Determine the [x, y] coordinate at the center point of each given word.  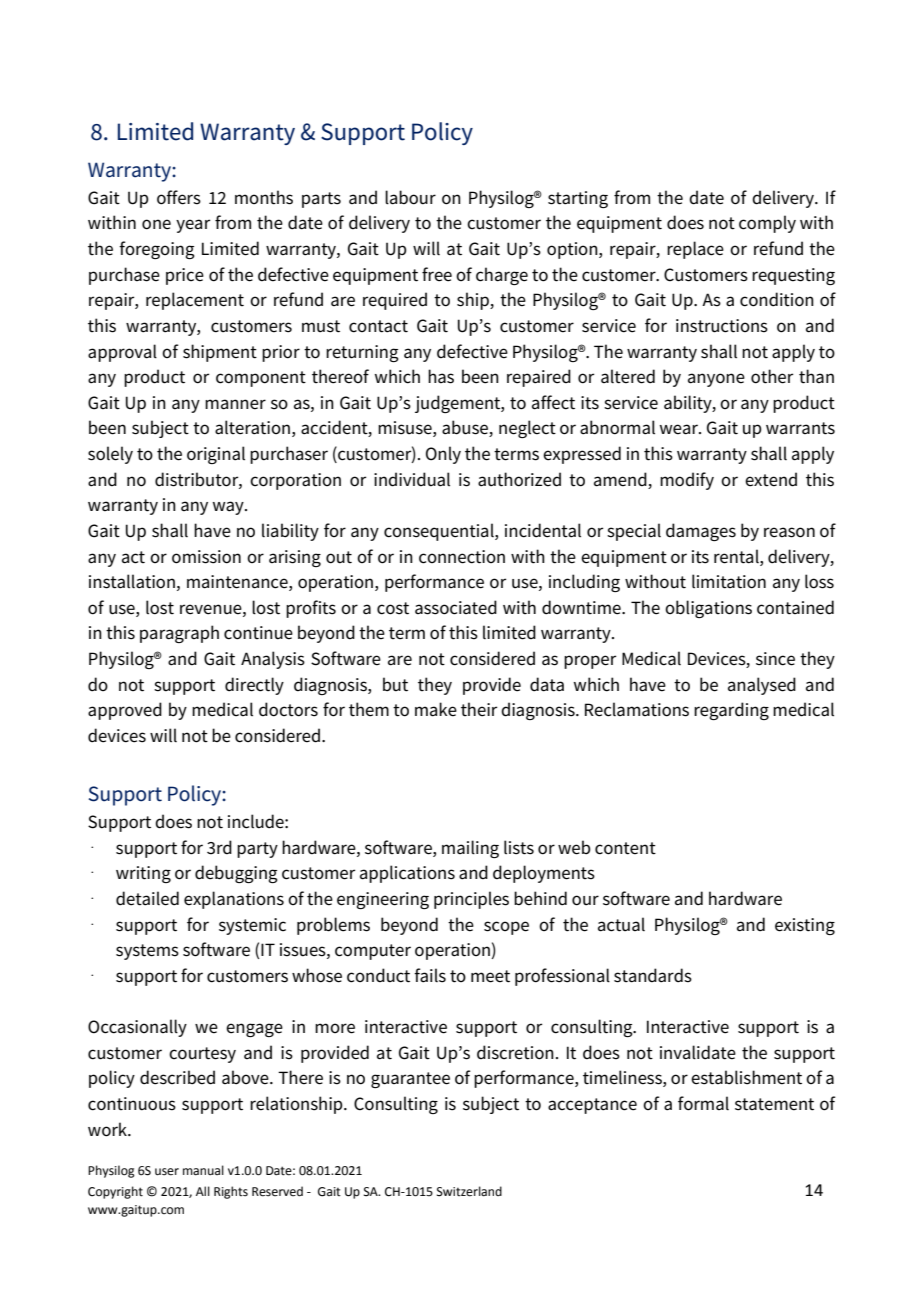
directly [254, 686]
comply [767, 224]
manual [203, 1170]
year [193, 226]
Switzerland [469, 1191]
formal [703, 1103]
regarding [731, 711]
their [479, 709]
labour [410, 197]
